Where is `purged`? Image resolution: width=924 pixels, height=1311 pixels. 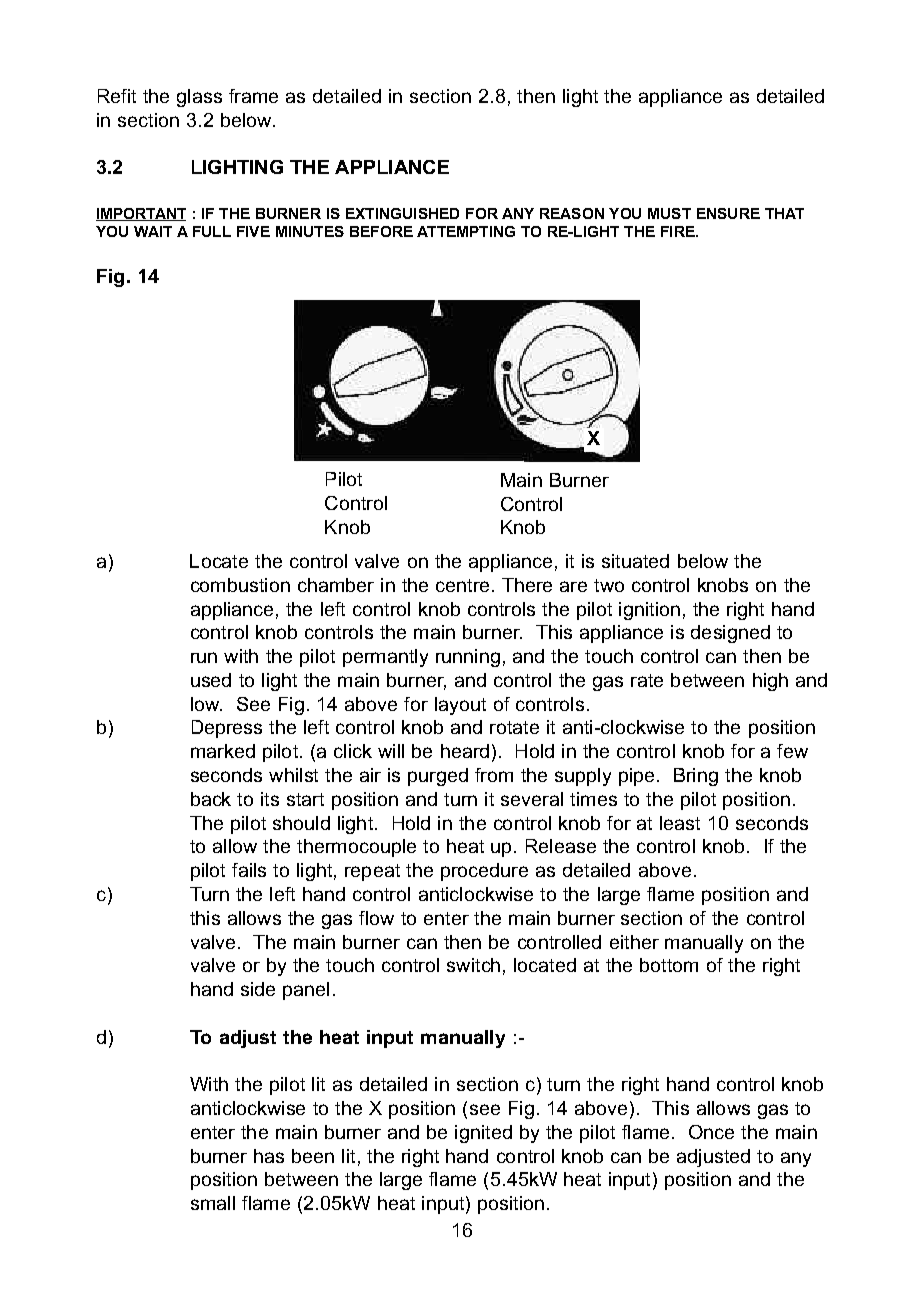 purged is located at coordinates (438, 777).
